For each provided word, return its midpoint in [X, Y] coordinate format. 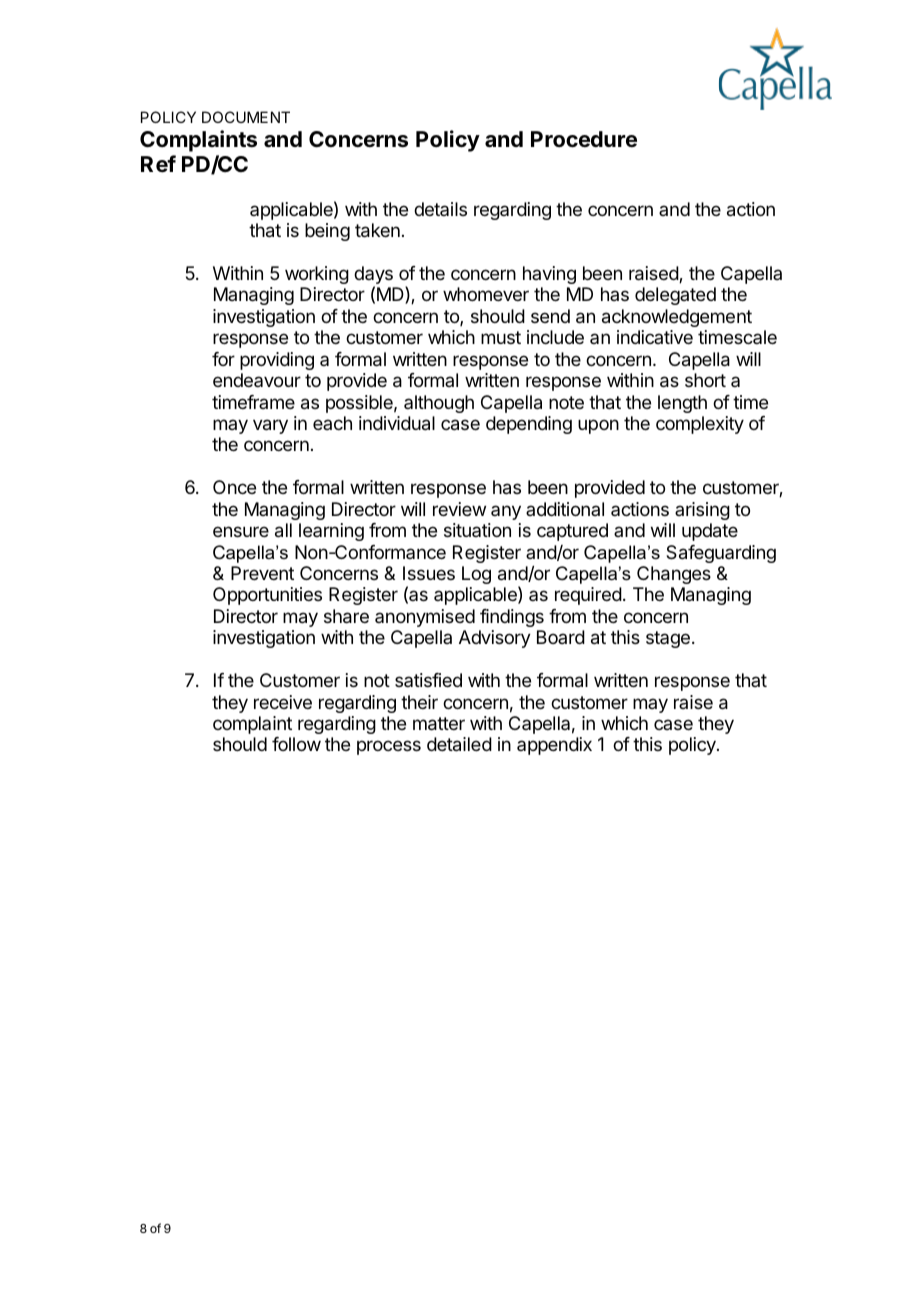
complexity [700, 425]
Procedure [584, 139]
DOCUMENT [246, 117]
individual [397, 423]
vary [270, 426]
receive [283, 702]
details [440, 209]
